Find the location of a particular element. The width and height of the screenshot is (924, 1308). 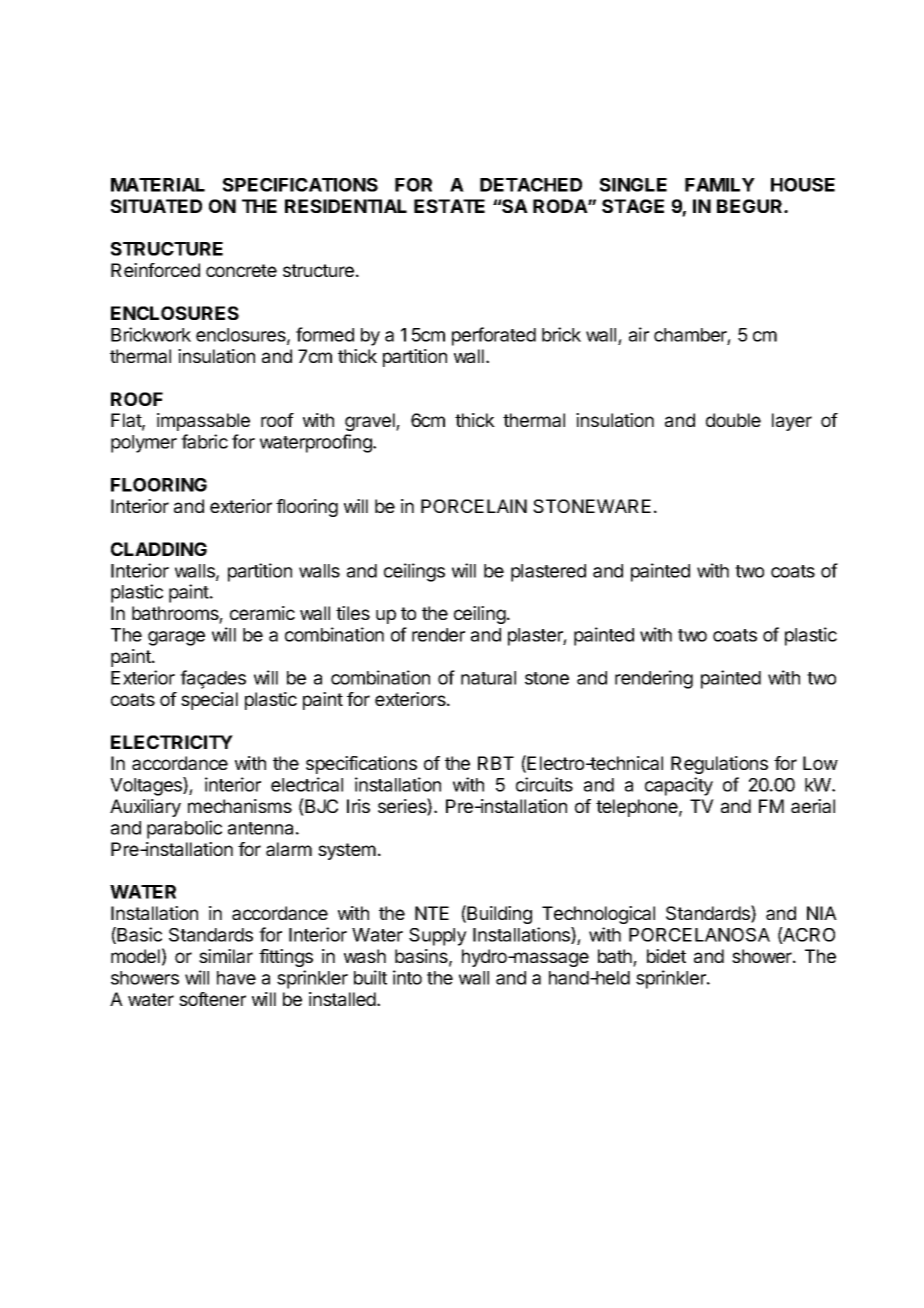

tiles is located at coordinates (353, 613).
